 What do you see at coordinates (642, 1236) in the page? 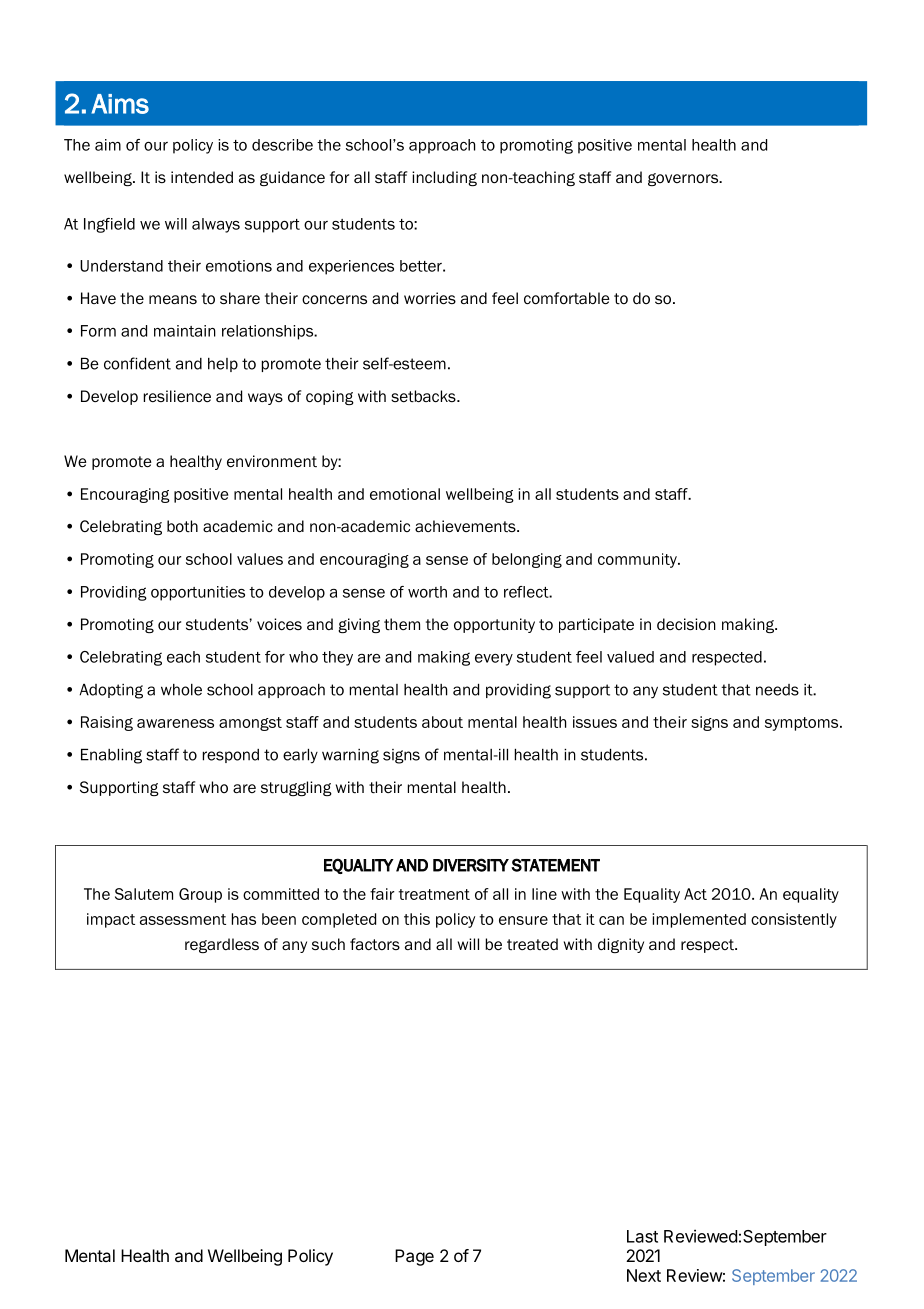
I see `Last` at bounding box center [642, 1236].
